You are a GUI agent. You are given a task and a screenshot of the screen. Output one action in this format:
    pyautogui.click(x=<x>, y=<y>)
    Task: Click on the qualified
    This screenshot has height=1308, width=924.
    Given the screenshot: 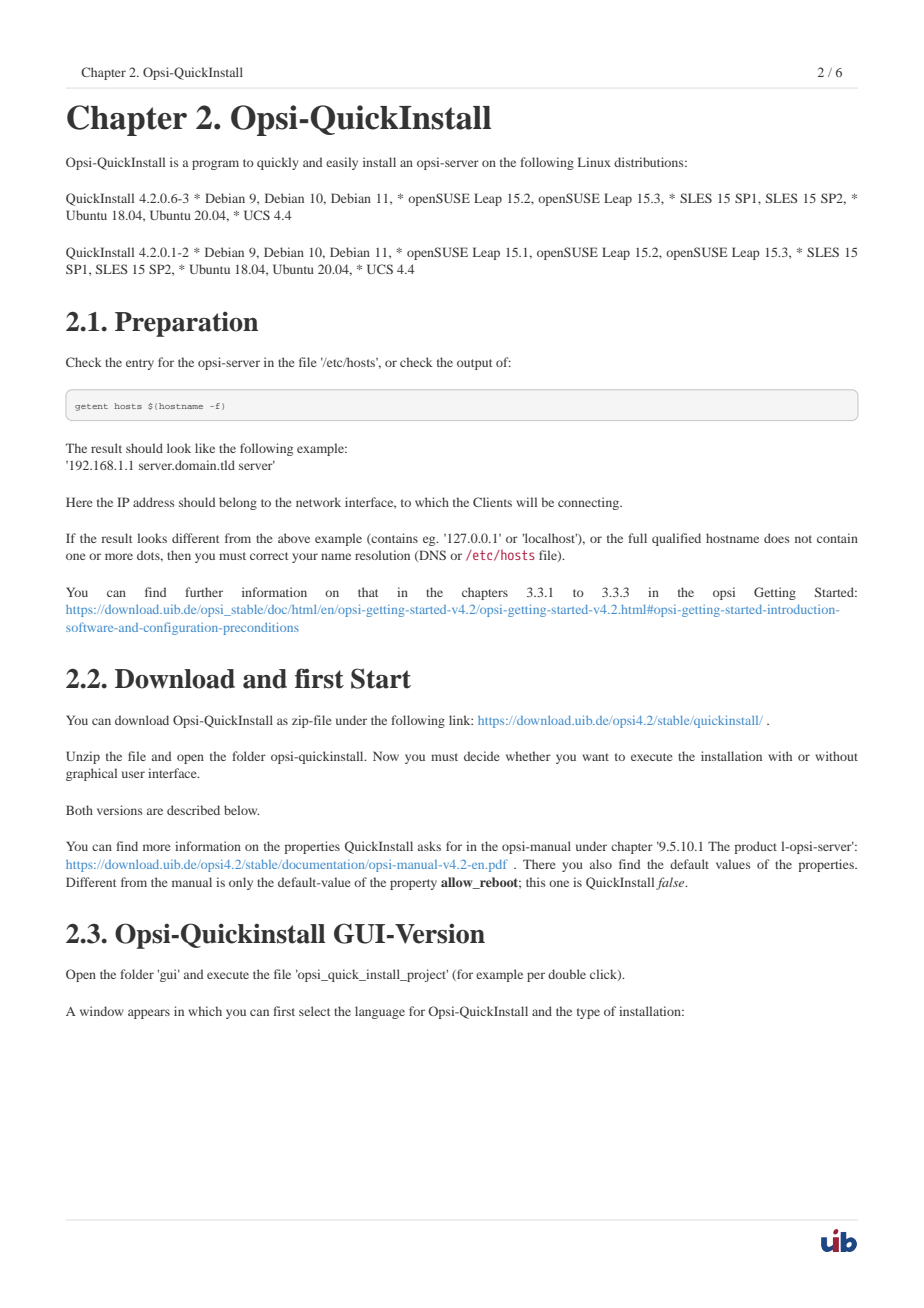 What is the action you would take?
    pyautogui.click(x=676, y=539)
